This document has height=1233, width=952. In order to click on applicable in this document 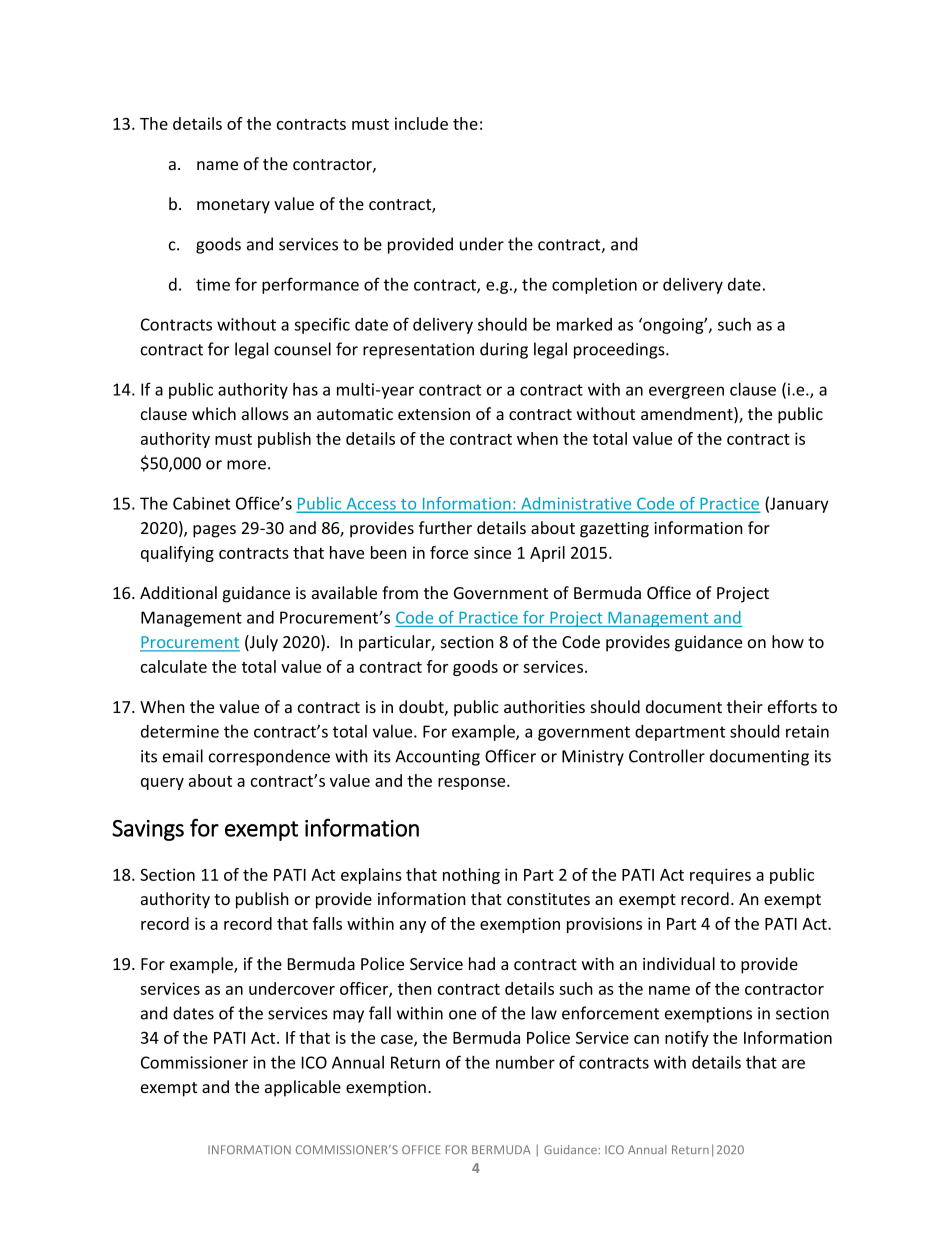, I will do `click(303, 1088)`.
